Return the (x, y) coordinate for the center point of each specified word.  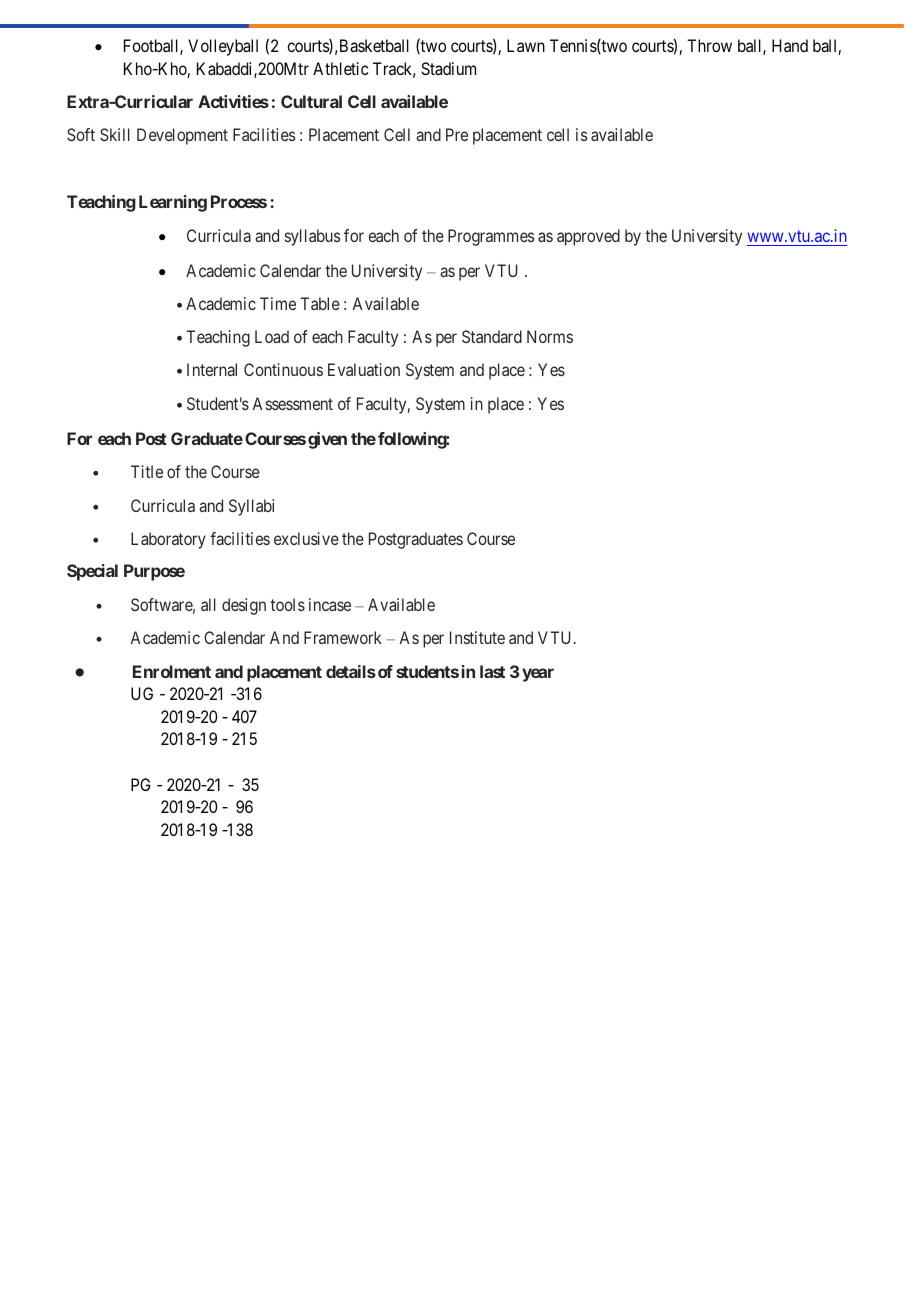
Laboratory (168, 540)
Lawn (526, 45)
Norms (550, 336)
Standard (492, 336)
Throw (709, 45)
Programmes (491, 237)
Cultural (311, 101)
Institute (477, 637)
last (492, 671)
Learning (173, 203)
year (538, 675)
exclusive (306, 538)
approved (588, 237)
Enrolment (172, 671)
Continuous (283, 369)
